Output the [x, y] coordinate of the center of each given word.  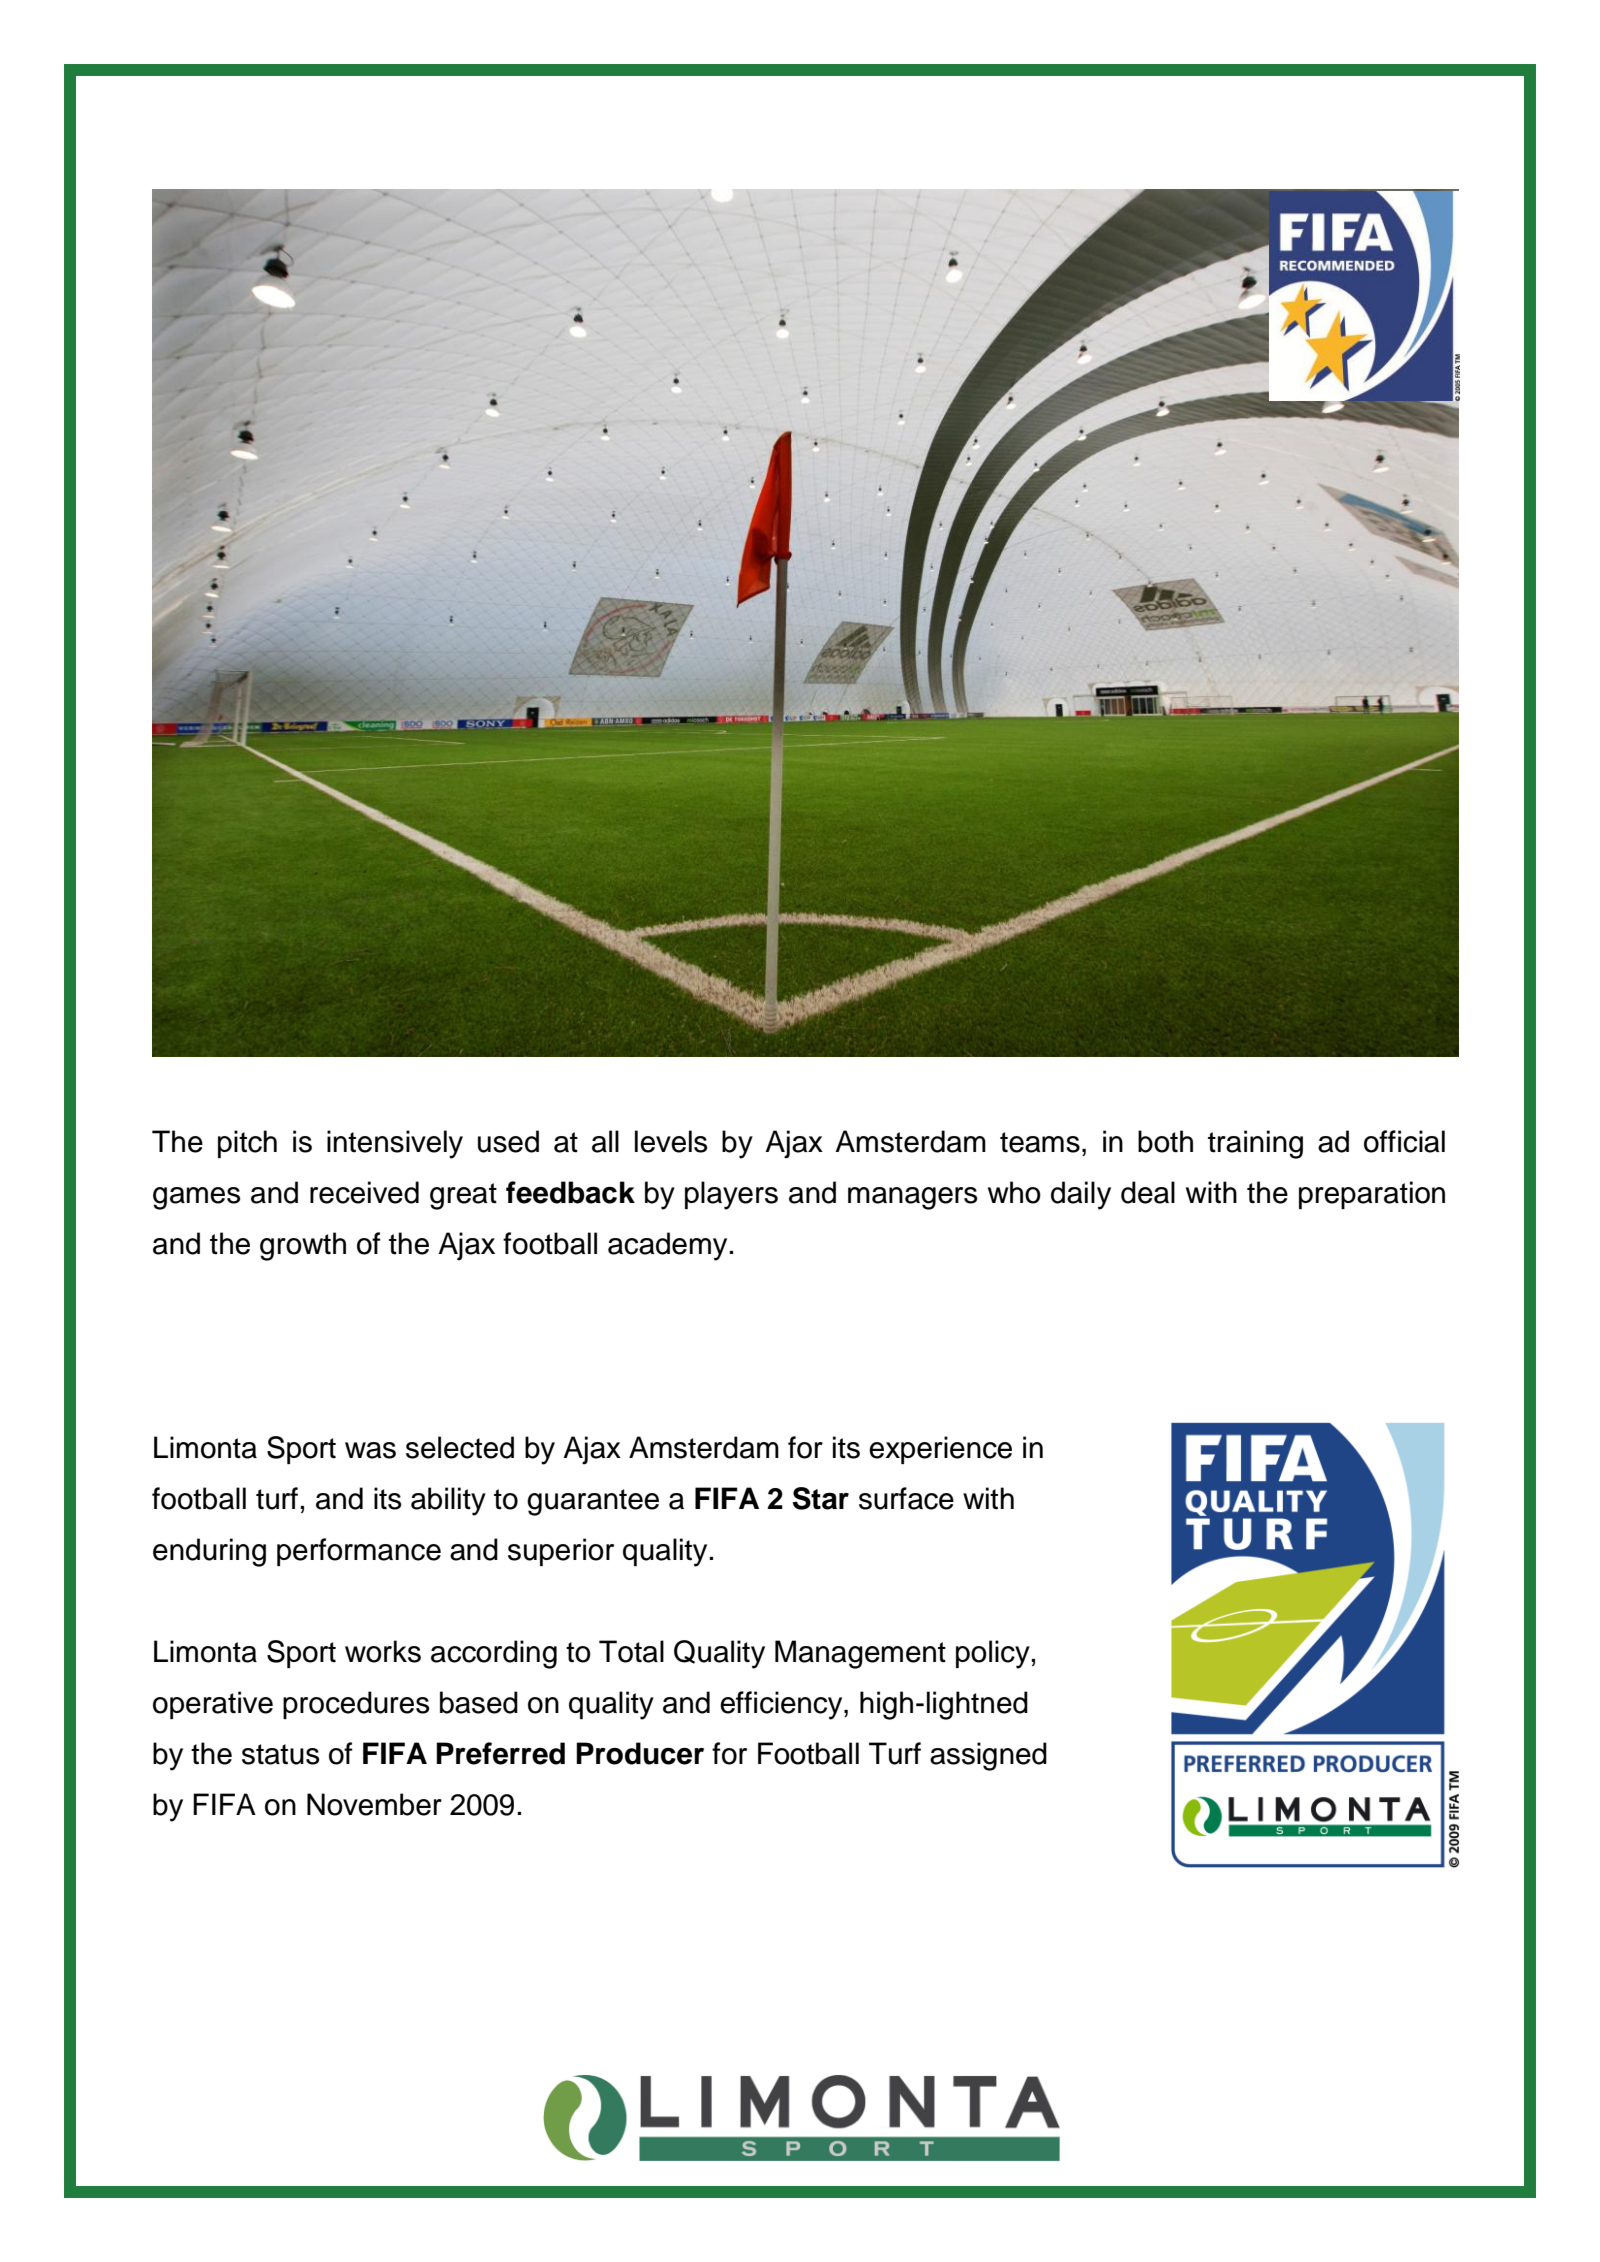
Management [860, 1654]
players [731, 1195]
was [370, 1450]
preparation [1372, 1195]
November [374, 1804]
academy [669, 1246]
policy [993, 1654]
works [383, 1651]
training [1255, 1144]
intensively [395, 1144]
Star [820, 1498]
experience [940, 1450]
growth [303, 1246]
